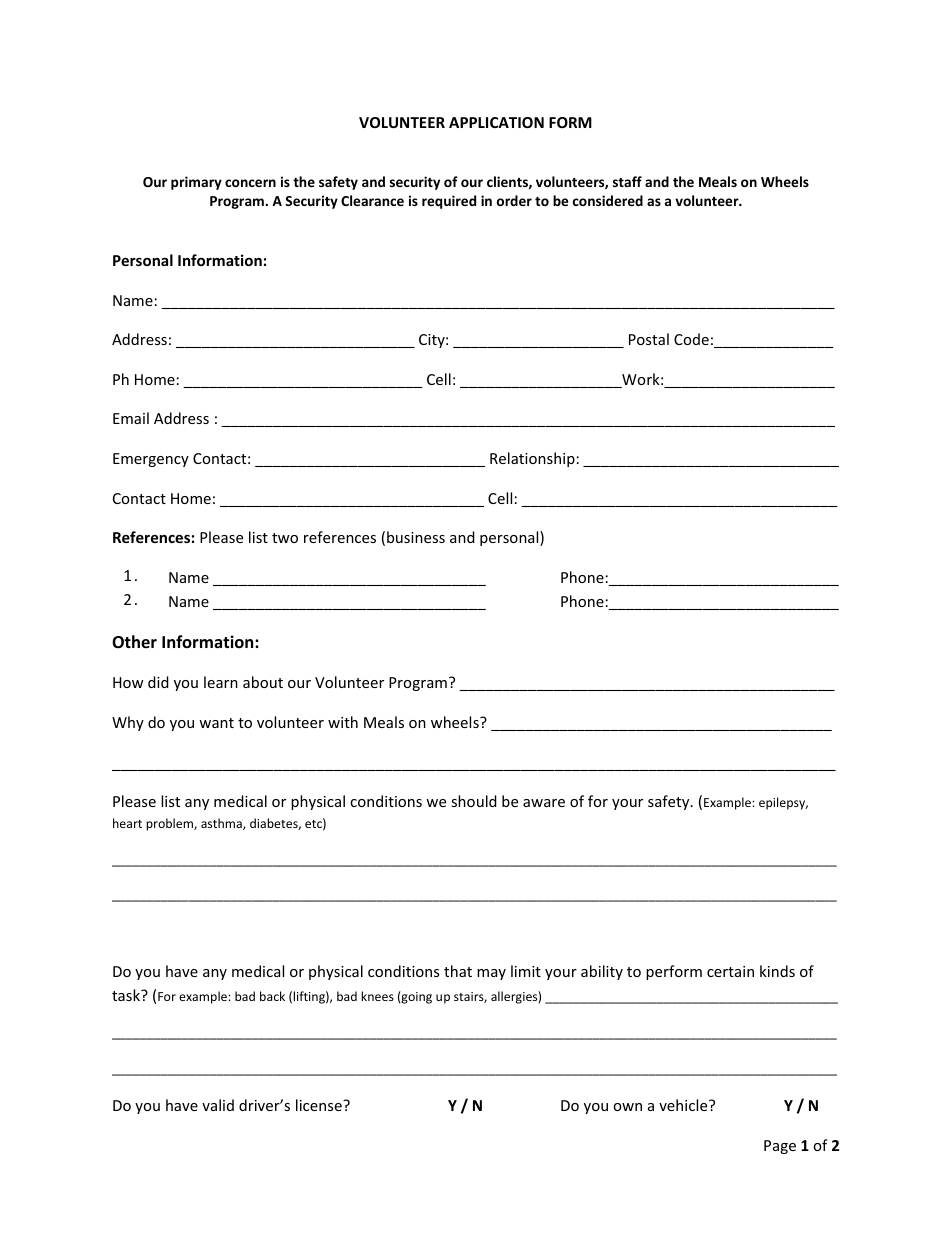 This page has width=952, height=1233. What do you see at coordinates (216, 723) in the page?
I see `want` at bounding box center [216, 723].
